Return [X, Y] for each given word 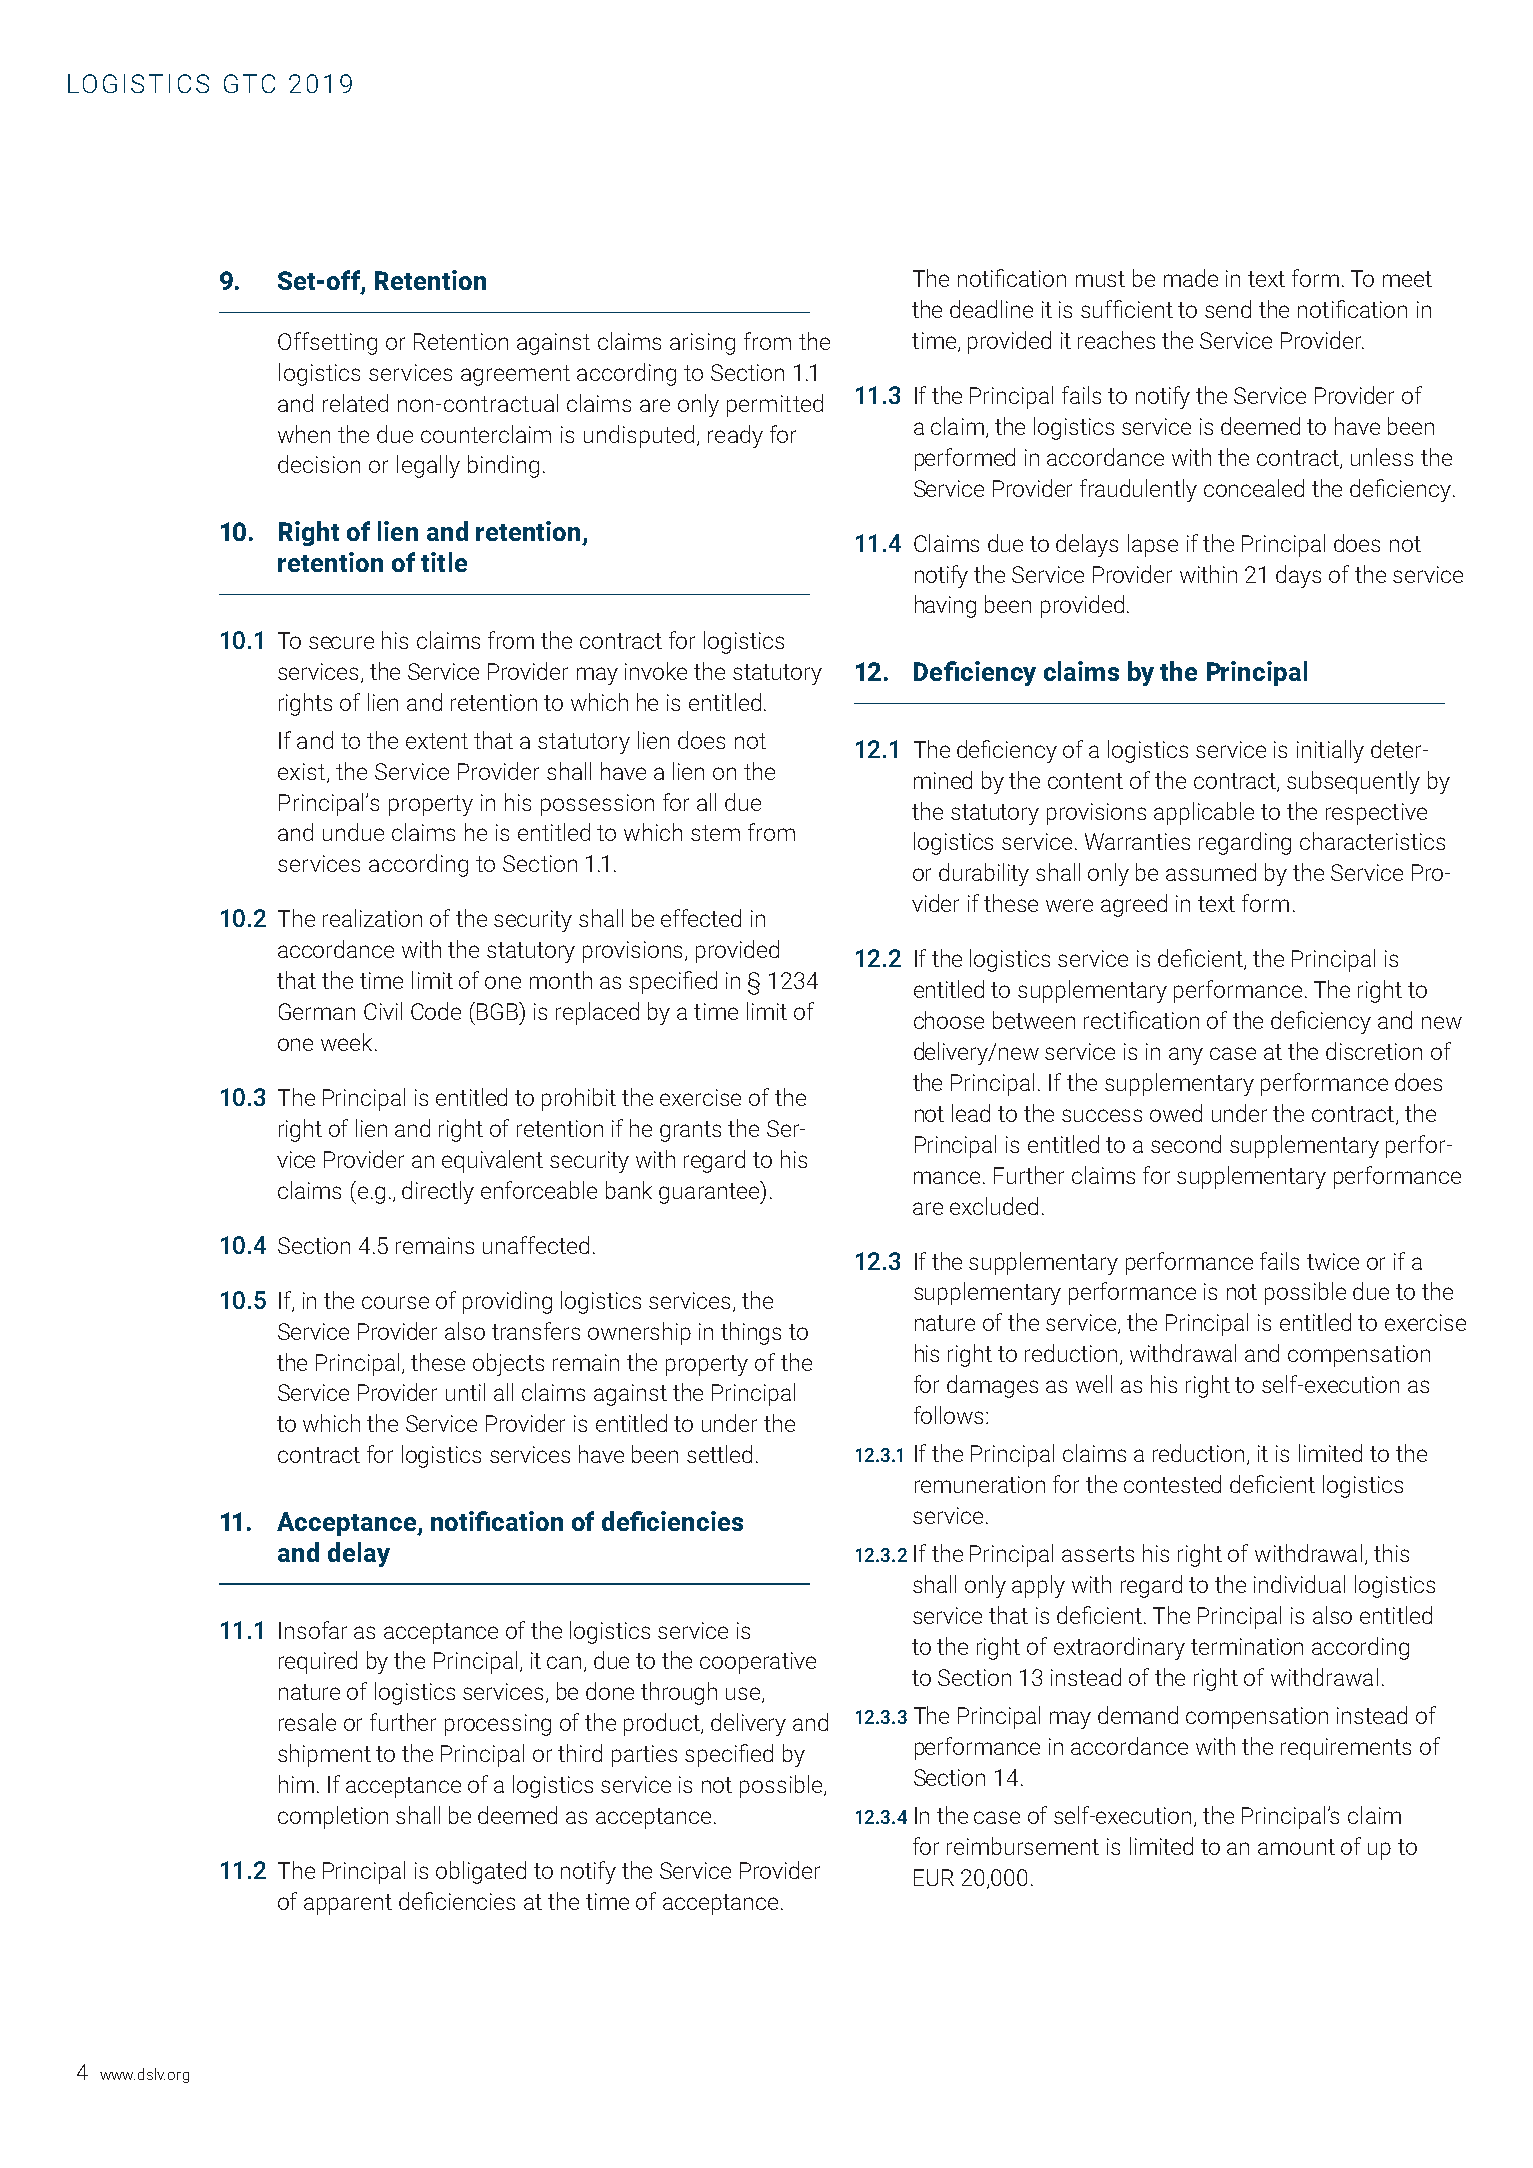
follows [948, 1415]
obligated [481, 1872]
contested [1172, 1484]
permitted [775, 405]
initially [1330, 751]
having [945, 606]
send [1228, 309]
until [465, 1392]
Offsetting [327, 343]
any [1186, 1056]
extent [437, 741]
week [346, 1042]
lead [971, 1113]
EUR [934, 1877]
